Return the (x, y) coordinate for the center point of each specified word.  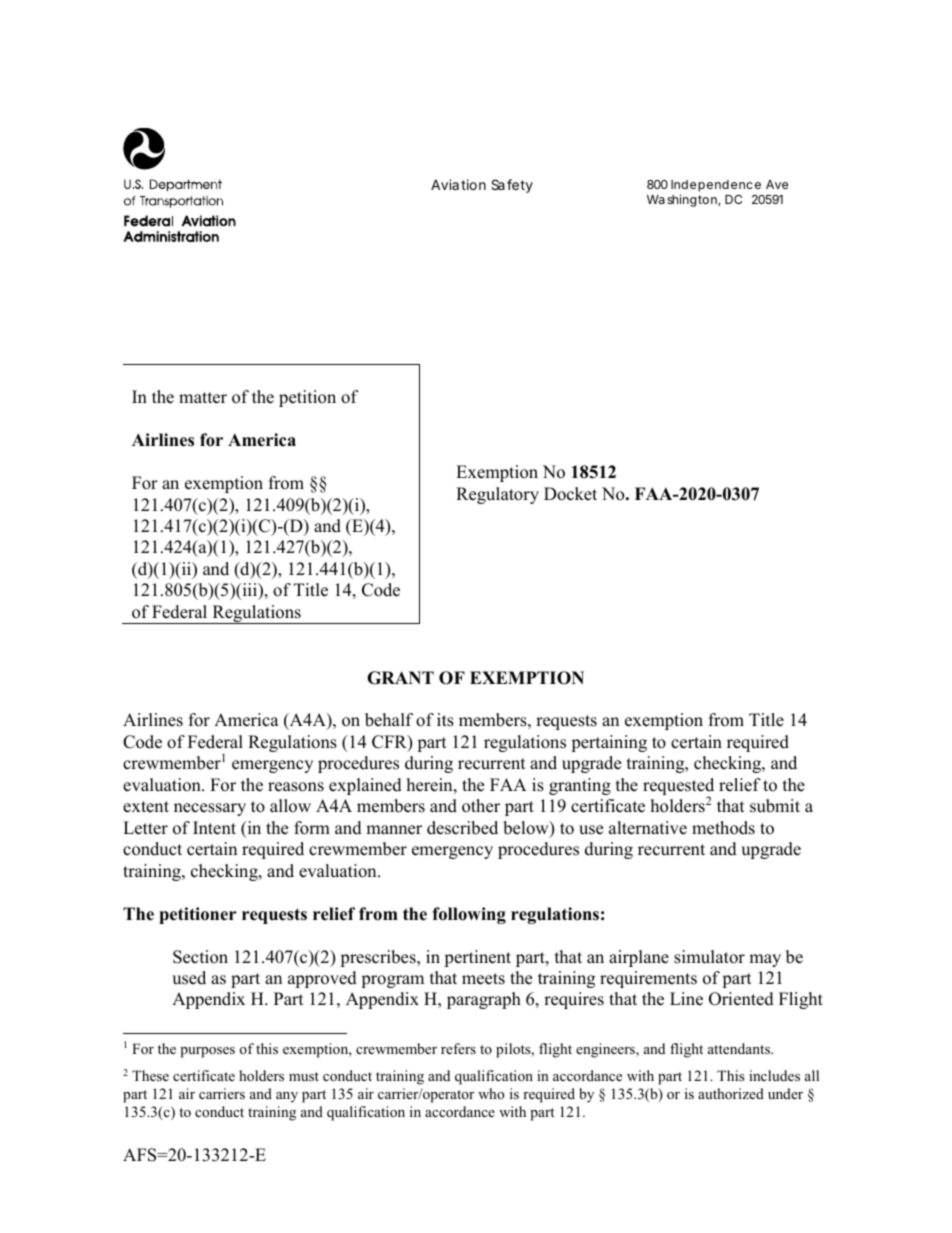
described (462, 828)
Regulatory (497, 495)
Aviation (458, 184)
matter (203, 398)
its (445, 720)
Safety (512, 186)
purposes (207, 1052)
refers (458, 1048)
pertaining (609, 743)
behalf (389, 720)
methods (723, 828)
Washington (683, 200)
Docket (570, 494)
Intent (214, 828)
